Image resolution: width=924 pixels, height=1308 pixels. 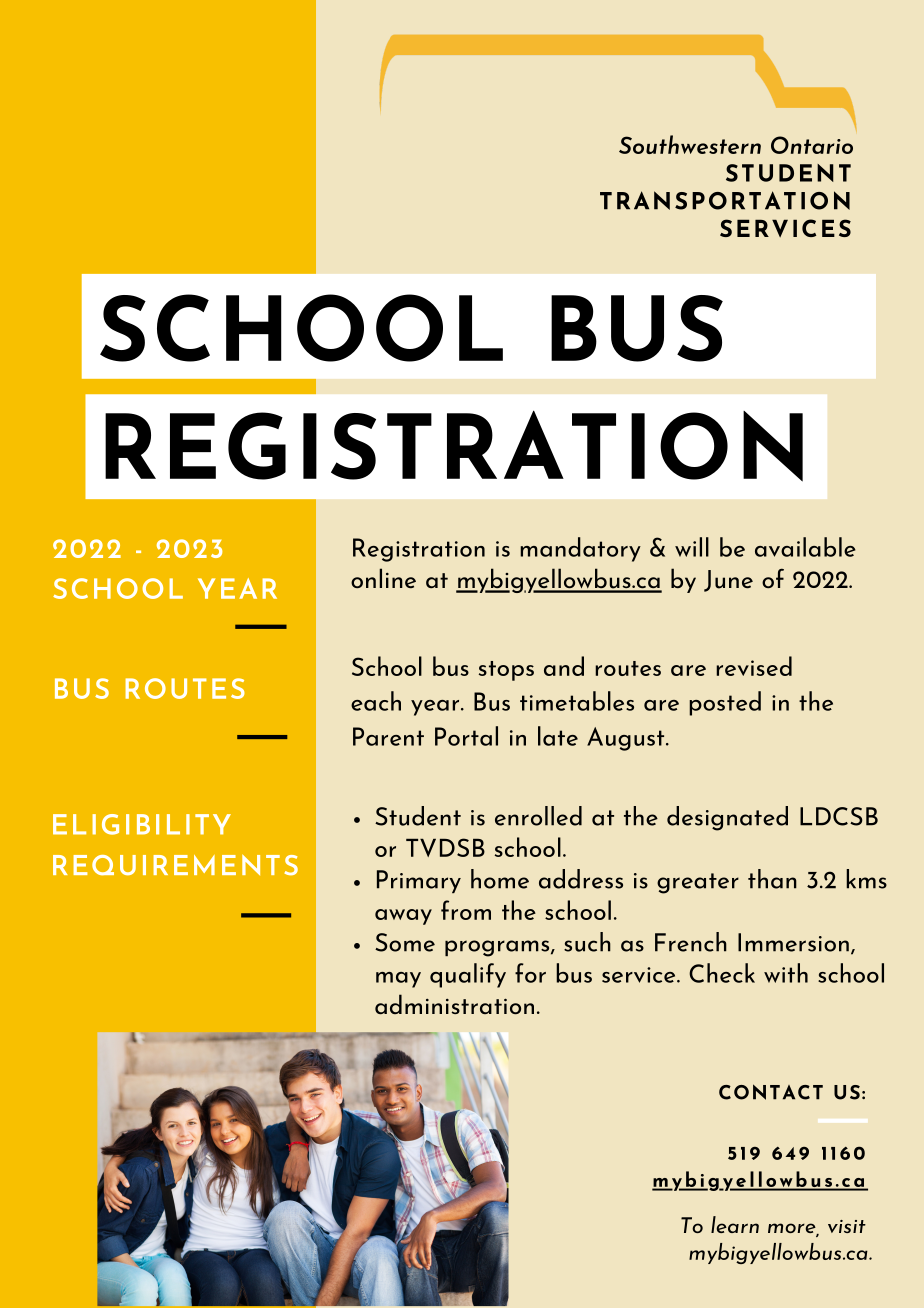 What do you see at coordinates (812, 145) in the screenshot?
I see `Ontario` at bounding box center [812, 145].
